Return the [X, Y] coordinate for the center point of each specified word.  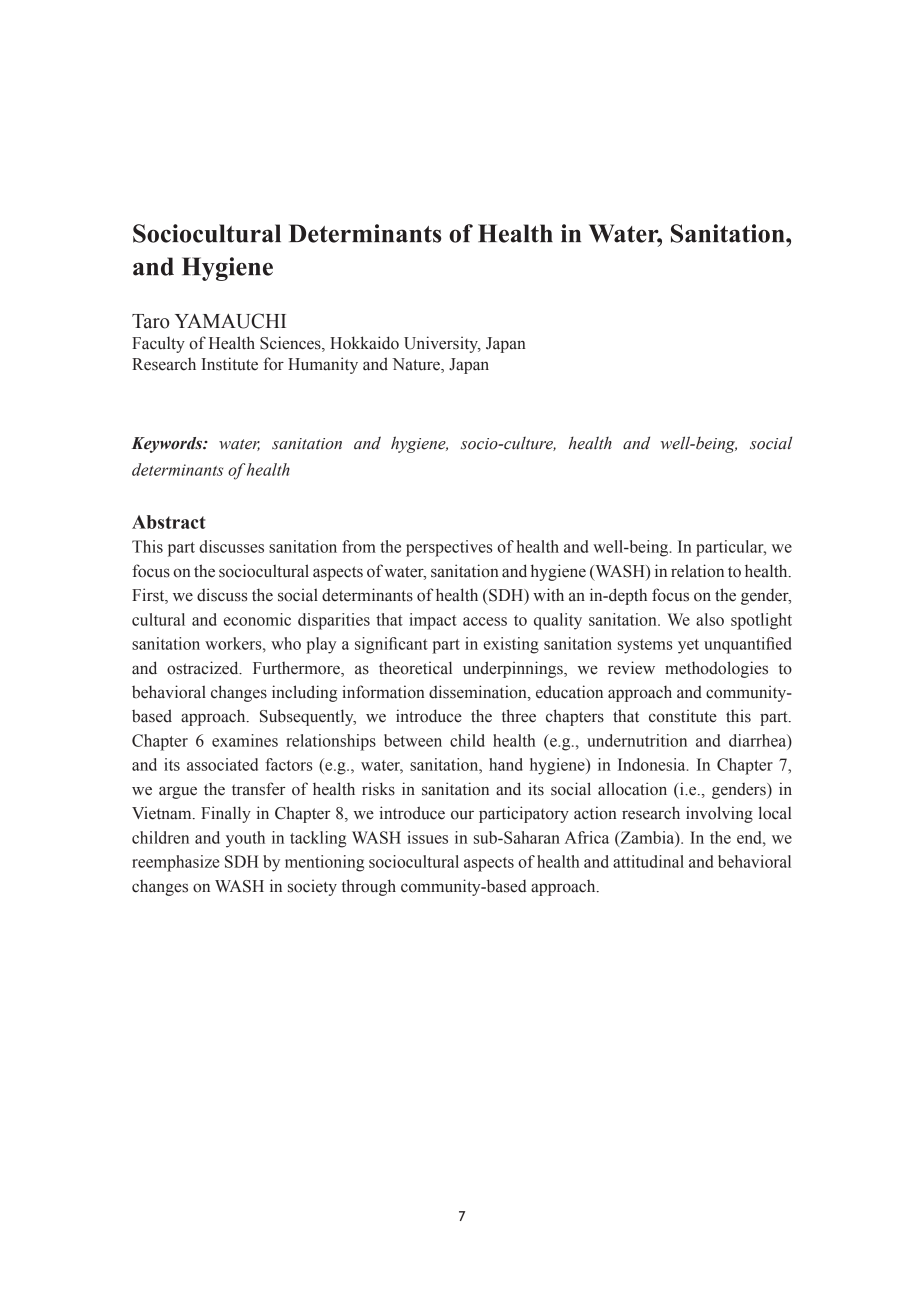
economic [257, 619]
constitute [683, 716]
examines [245, 740]
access [485, 621]
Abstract [168, 522]
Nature [417, 365]
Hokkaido [364, 343]
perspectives [449, 548]
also [710, 619]
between [413, 740]
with [548, 594]
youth [245, 839]
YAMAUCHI [230, 321]
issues [427, 837]
